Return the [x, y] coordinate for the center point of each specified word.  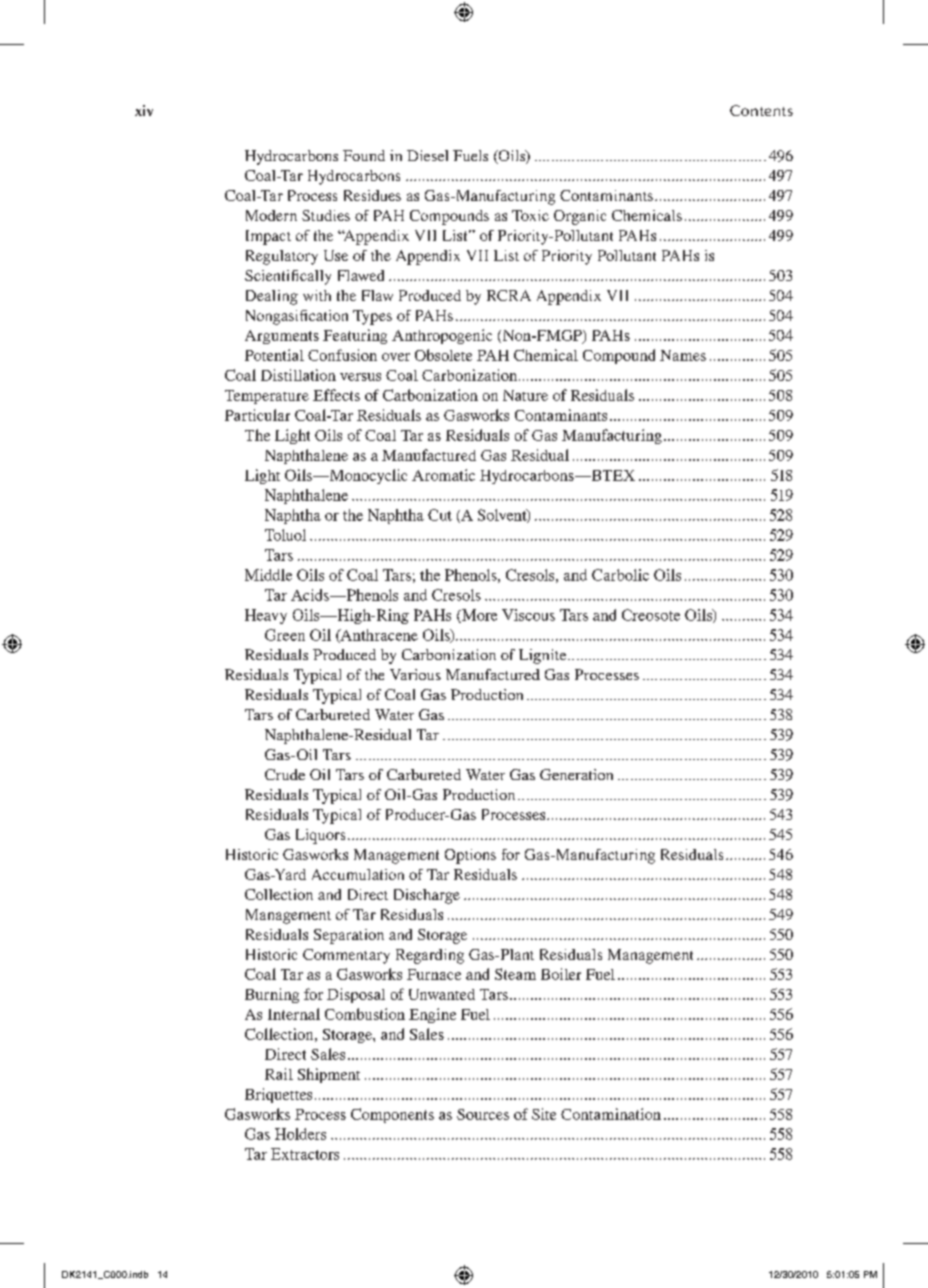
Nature [525, 395]
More [478, 616]
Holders [300, 1134]
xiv [144, 110]
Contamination [611, 1114]
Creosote [651, 615]
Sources [483, 1114]
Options [470, 856]
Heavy [266, 616]
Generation [576, 774]
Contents [761, 110]
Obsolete [443, 355]
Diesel [427, 155]
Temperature [267, 397]
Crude [285, 774]
